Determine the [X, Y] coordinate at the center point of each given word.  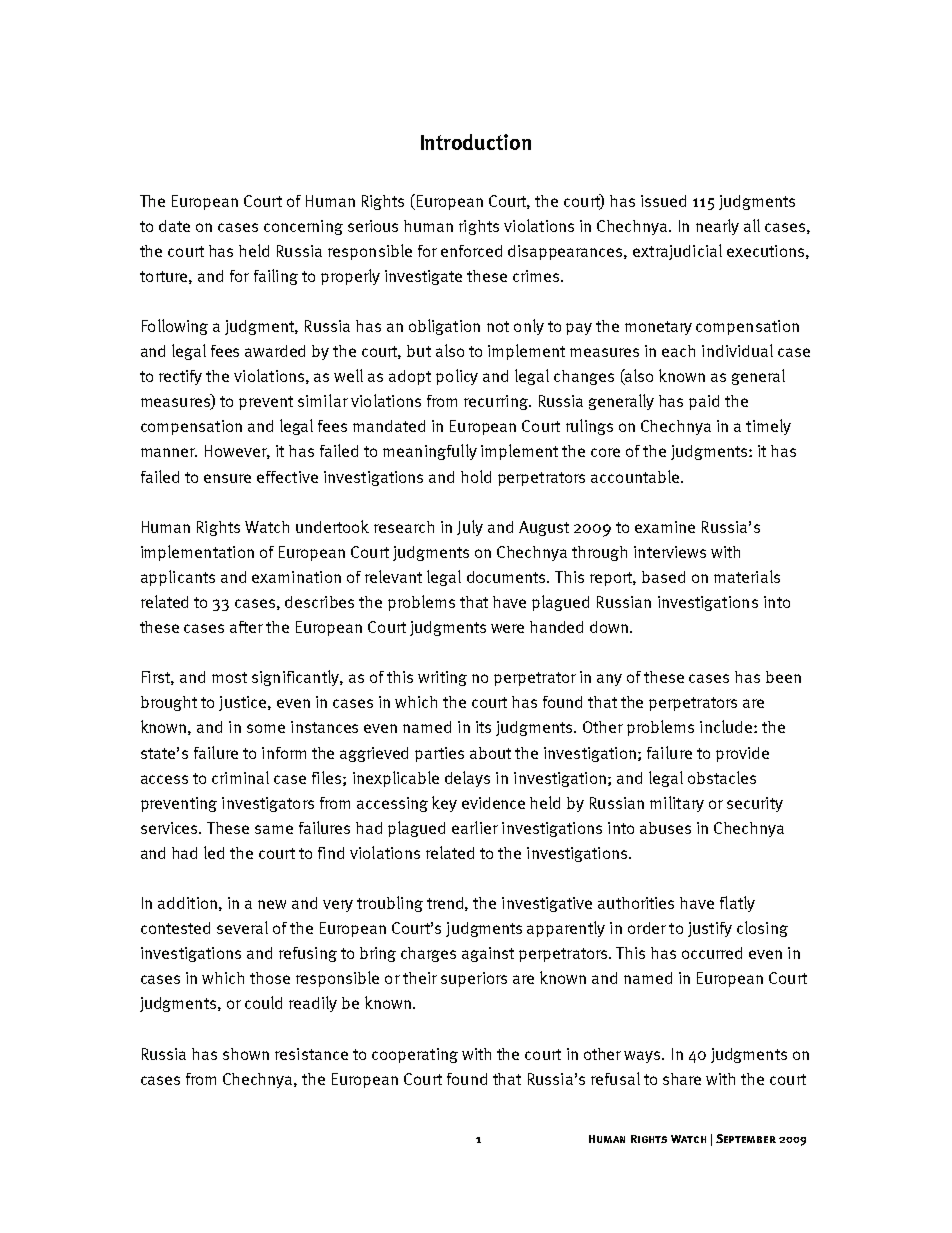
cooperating [415, 1055]
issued [663, 201]
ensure [227, 478]
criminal [240, 777]
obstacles [722, 777]
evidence [493, 803]
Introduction [476, 142]
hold [476, 476]
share [682, 1079]
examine [665, 527]
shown [246, 1054]
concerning [303, 227]
